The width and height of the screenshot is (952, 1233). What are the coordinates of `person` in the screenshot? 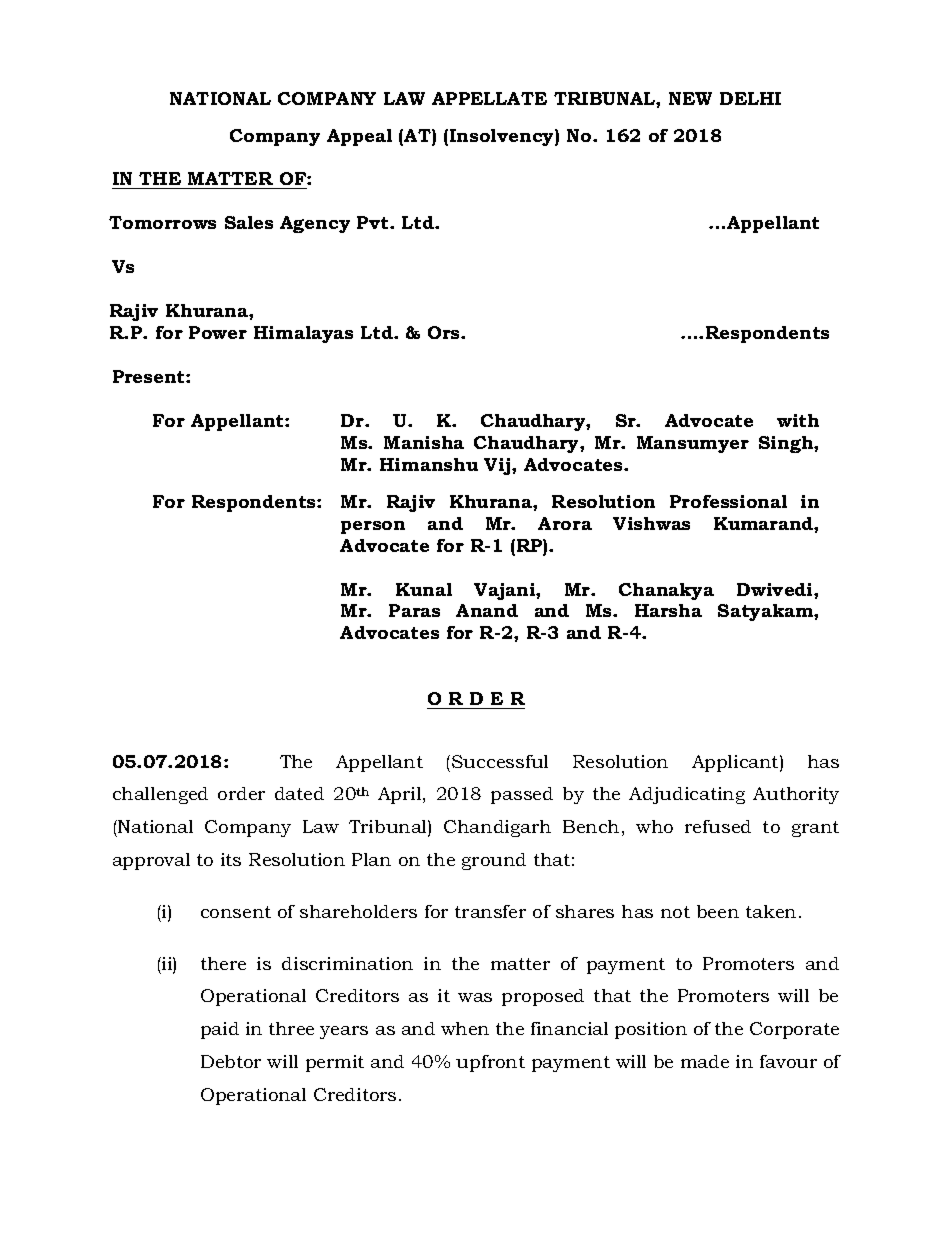 It's located at (373, 527).
